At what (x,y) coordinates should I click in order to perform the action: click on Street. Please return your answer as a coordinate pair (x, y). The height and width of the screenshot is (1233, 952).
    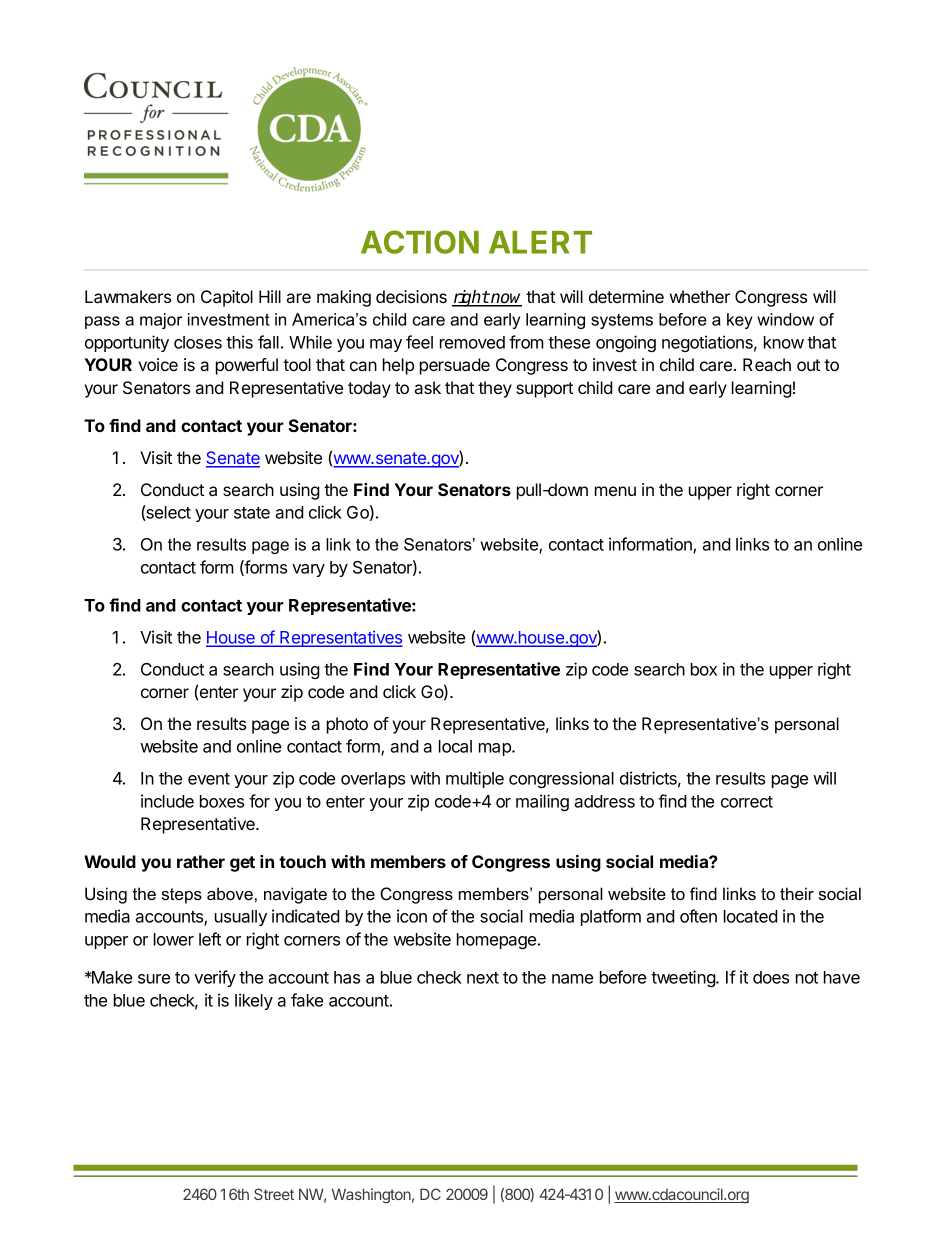
    Looking at the image, I should click on (274, 1194).
